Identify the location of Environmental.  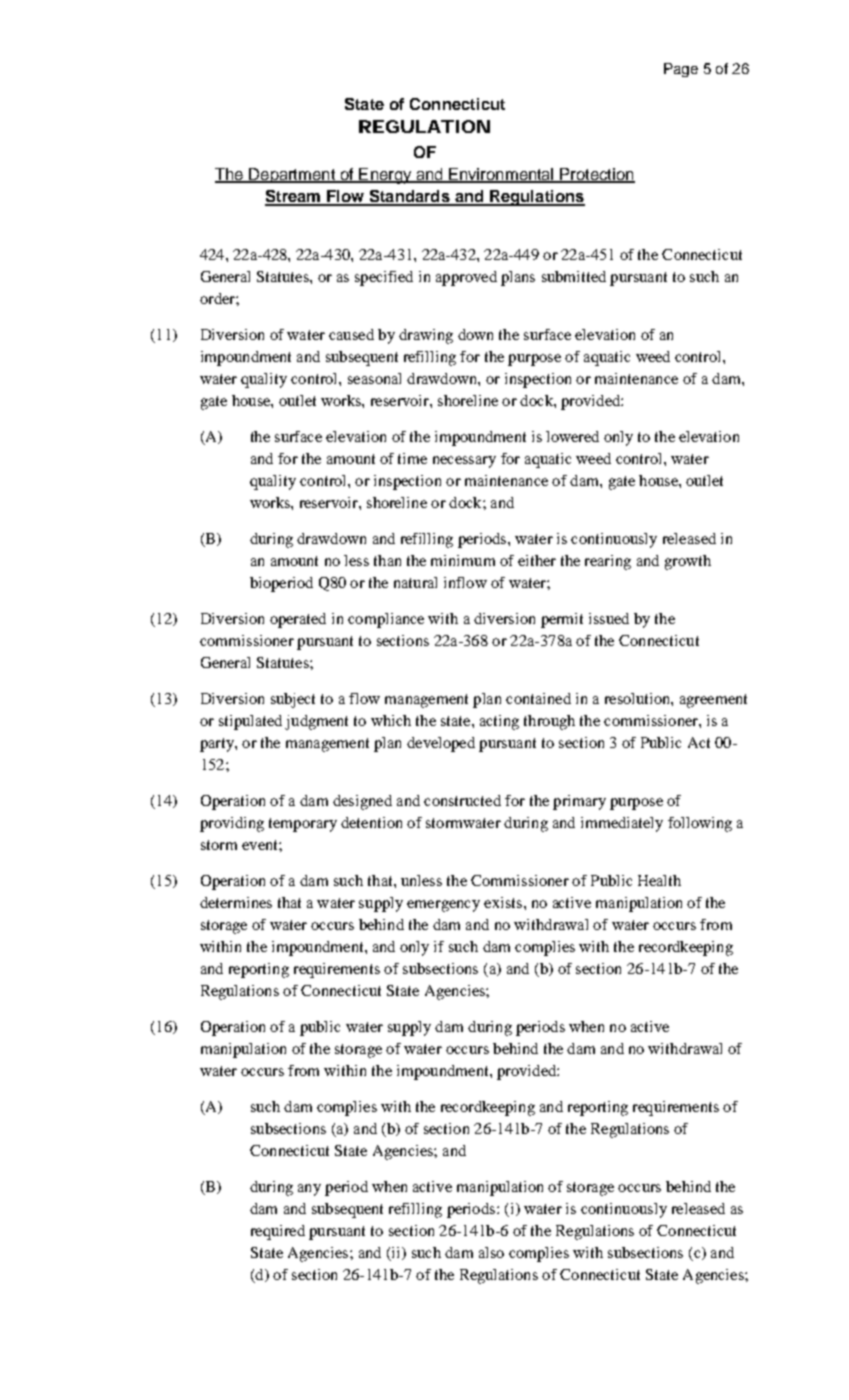
(501, 175).
